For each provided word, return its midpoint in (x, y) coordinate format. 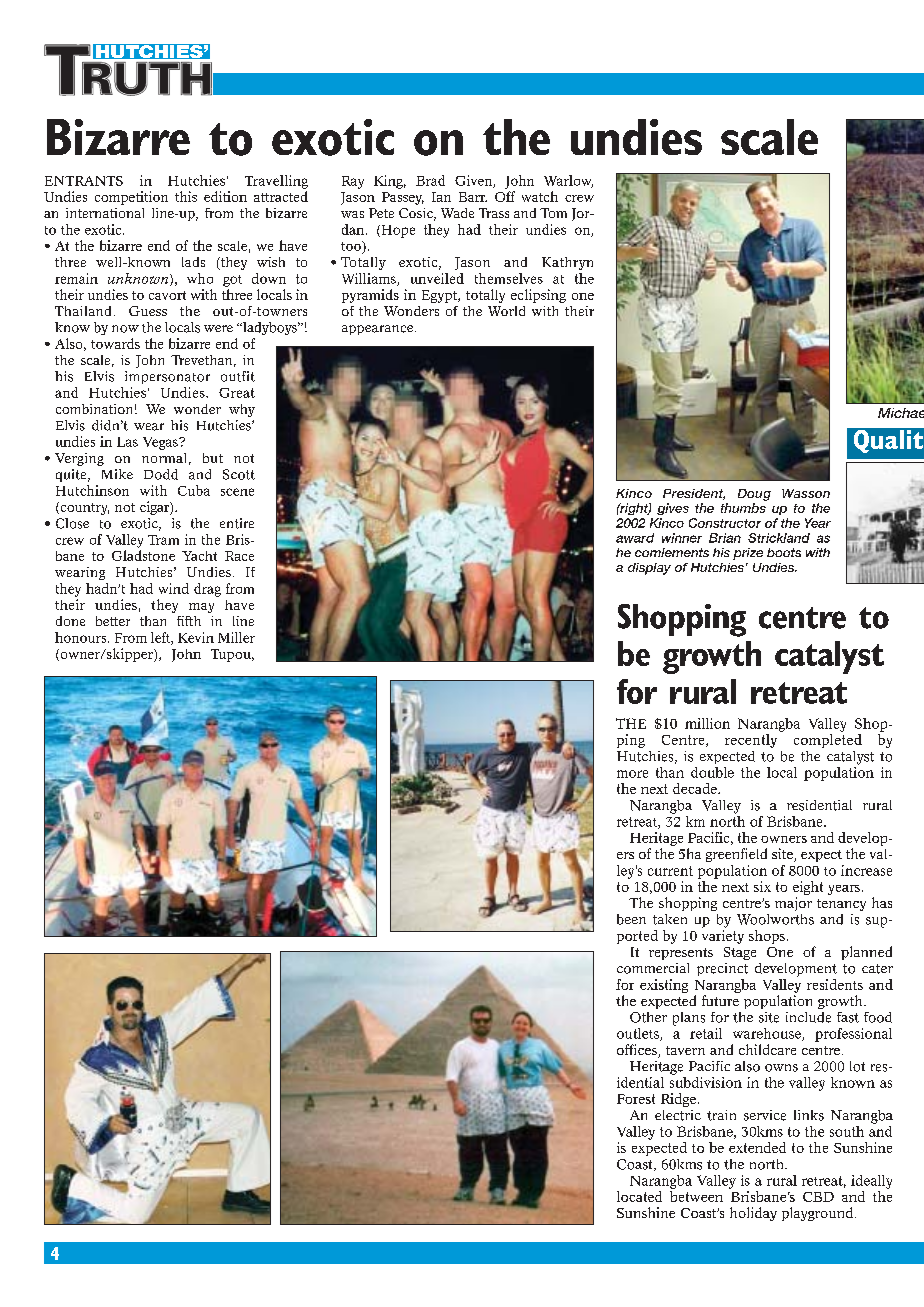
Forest (636, 1099)
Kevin (196, 637)
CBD (818, 1197)
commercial (653, 968)
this (186, 196)
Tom (553, 213)
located (639, 1196)
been (631, 919)
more (632, 774)
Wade (457, 213)
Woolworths (775, 919)
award (635, 538)
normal (164, 458)
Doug (754, 495)
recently (751, 741)
